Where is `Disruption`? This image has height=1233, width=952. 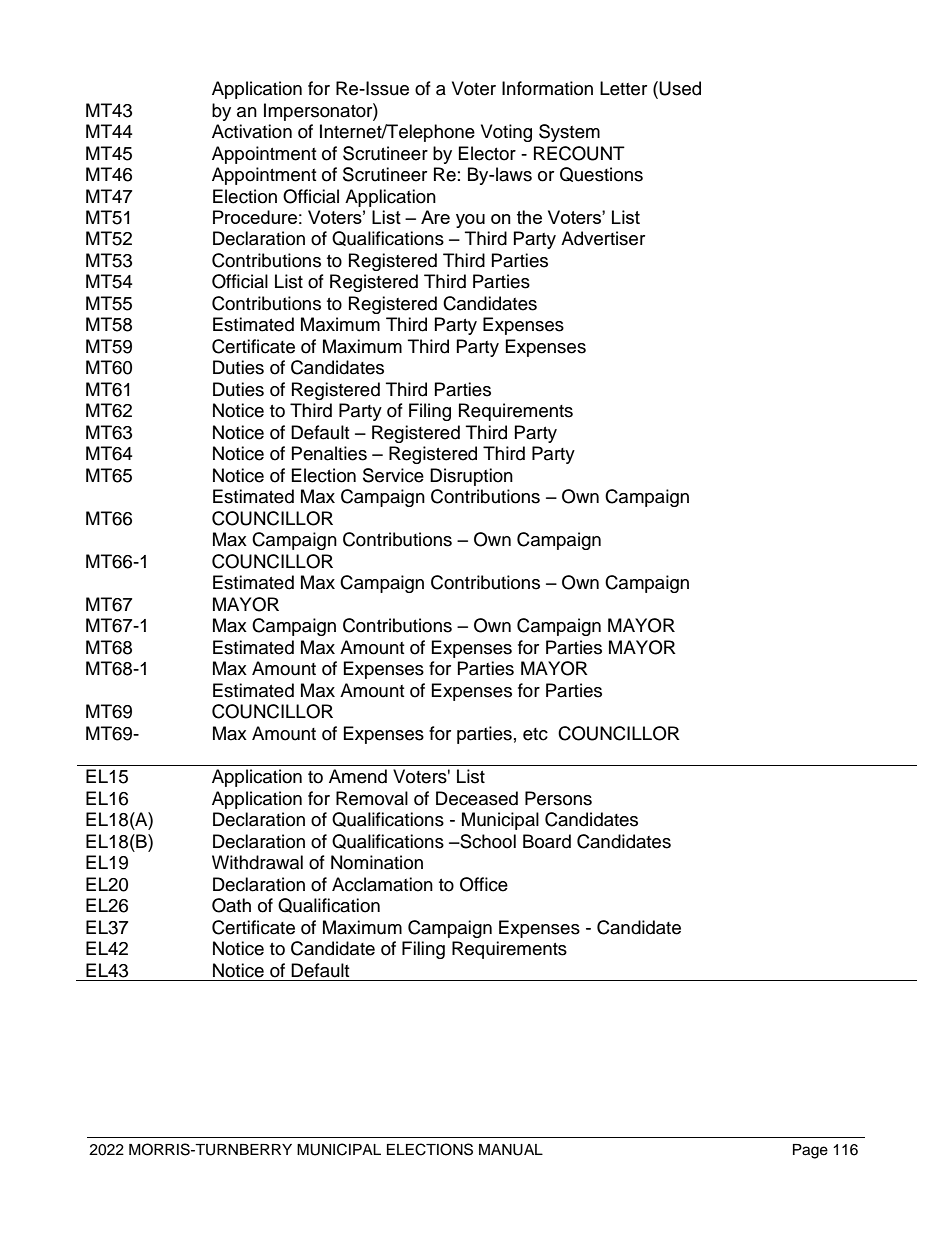 Disruption is located at coordinates (471, 477).
